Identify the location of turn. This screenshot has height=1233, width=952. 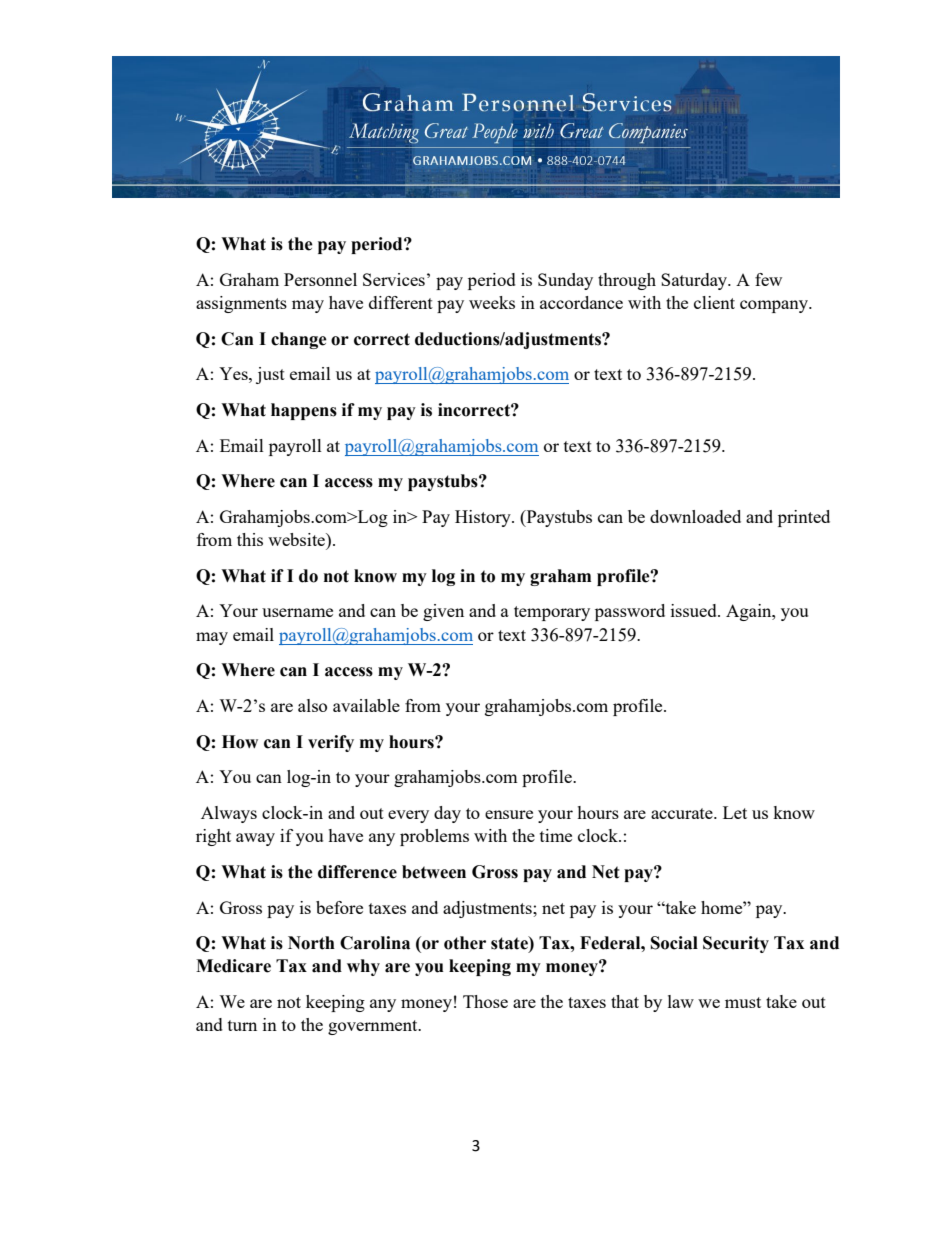
(242, 1025).
